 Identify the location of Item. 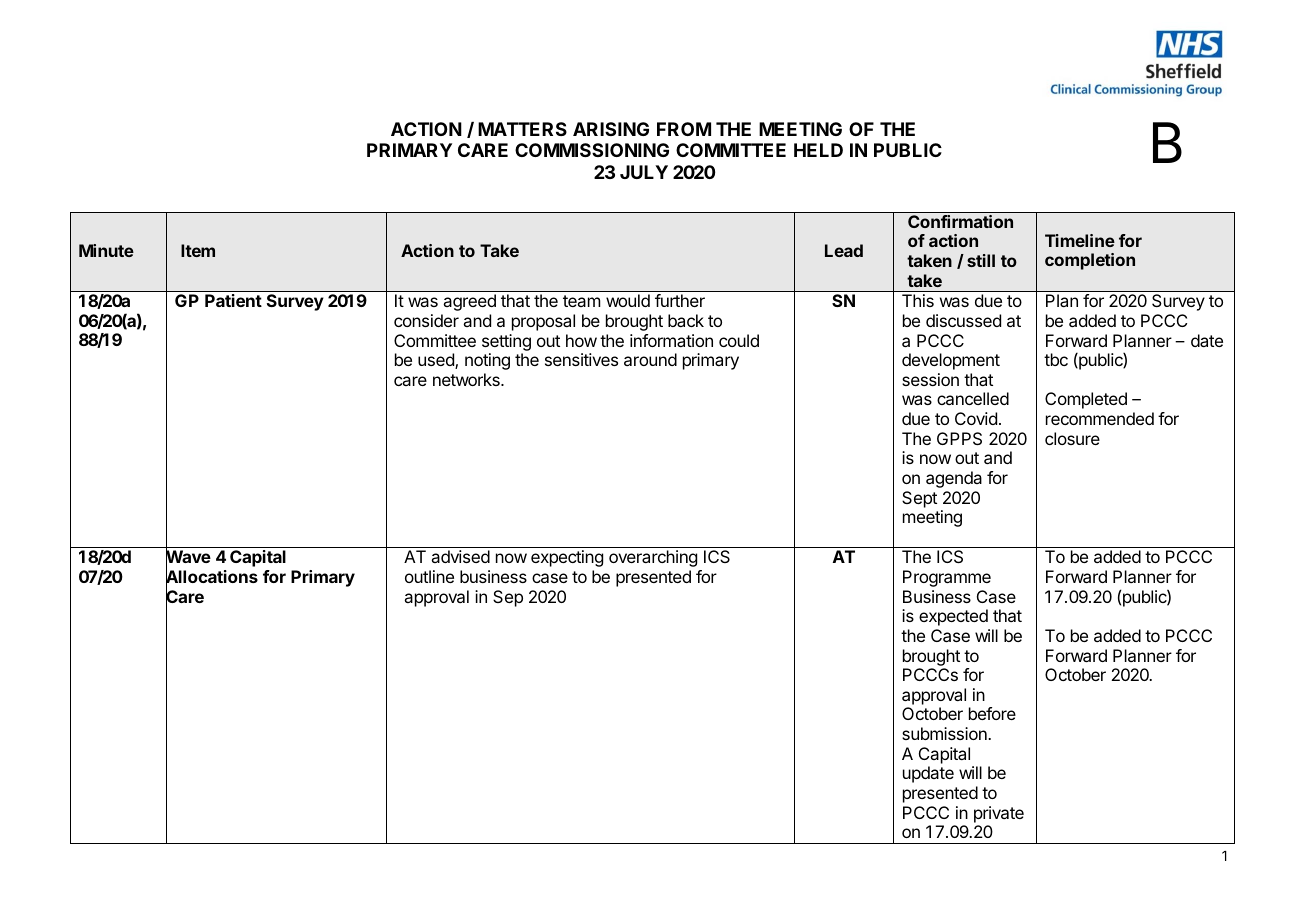
(198, 250).
